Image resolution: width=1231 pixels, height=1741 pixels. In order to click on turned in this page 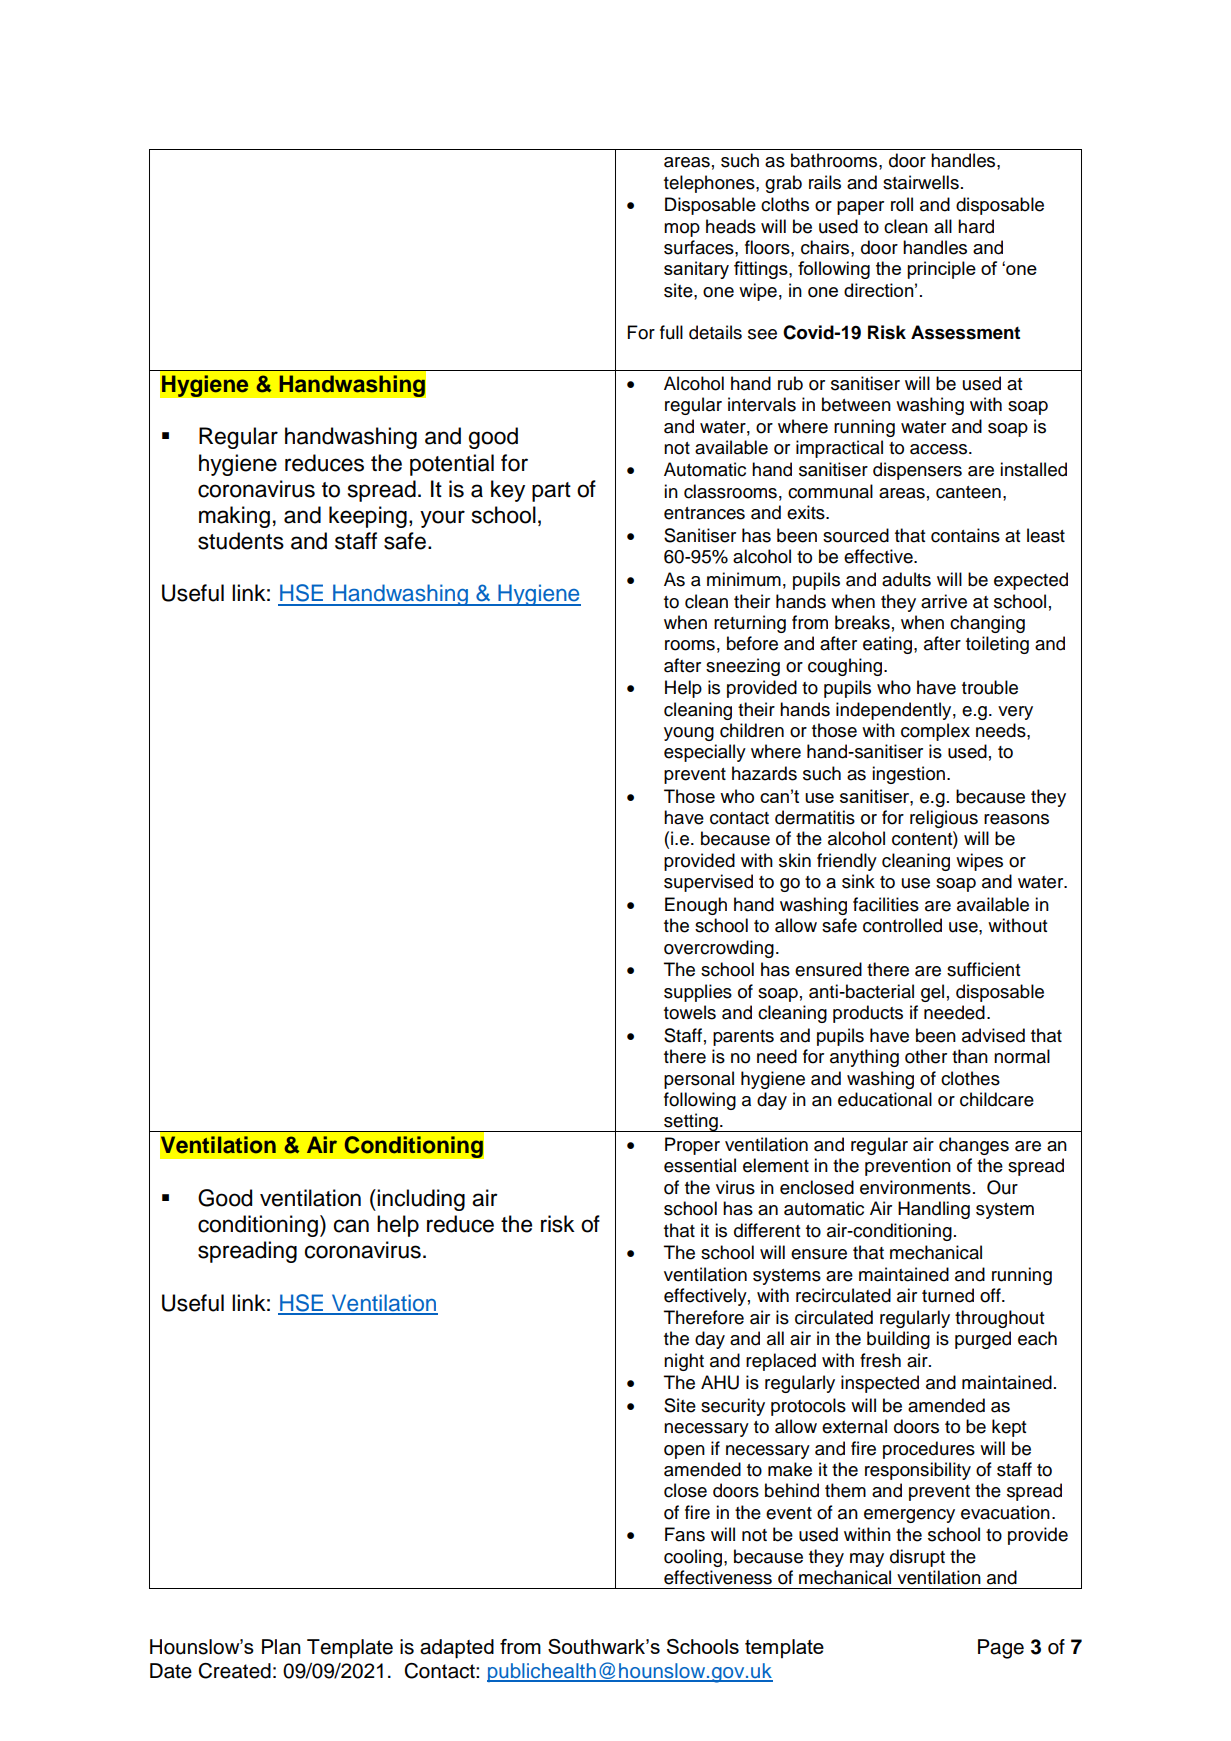, I will do `click(948, 1295)`.
